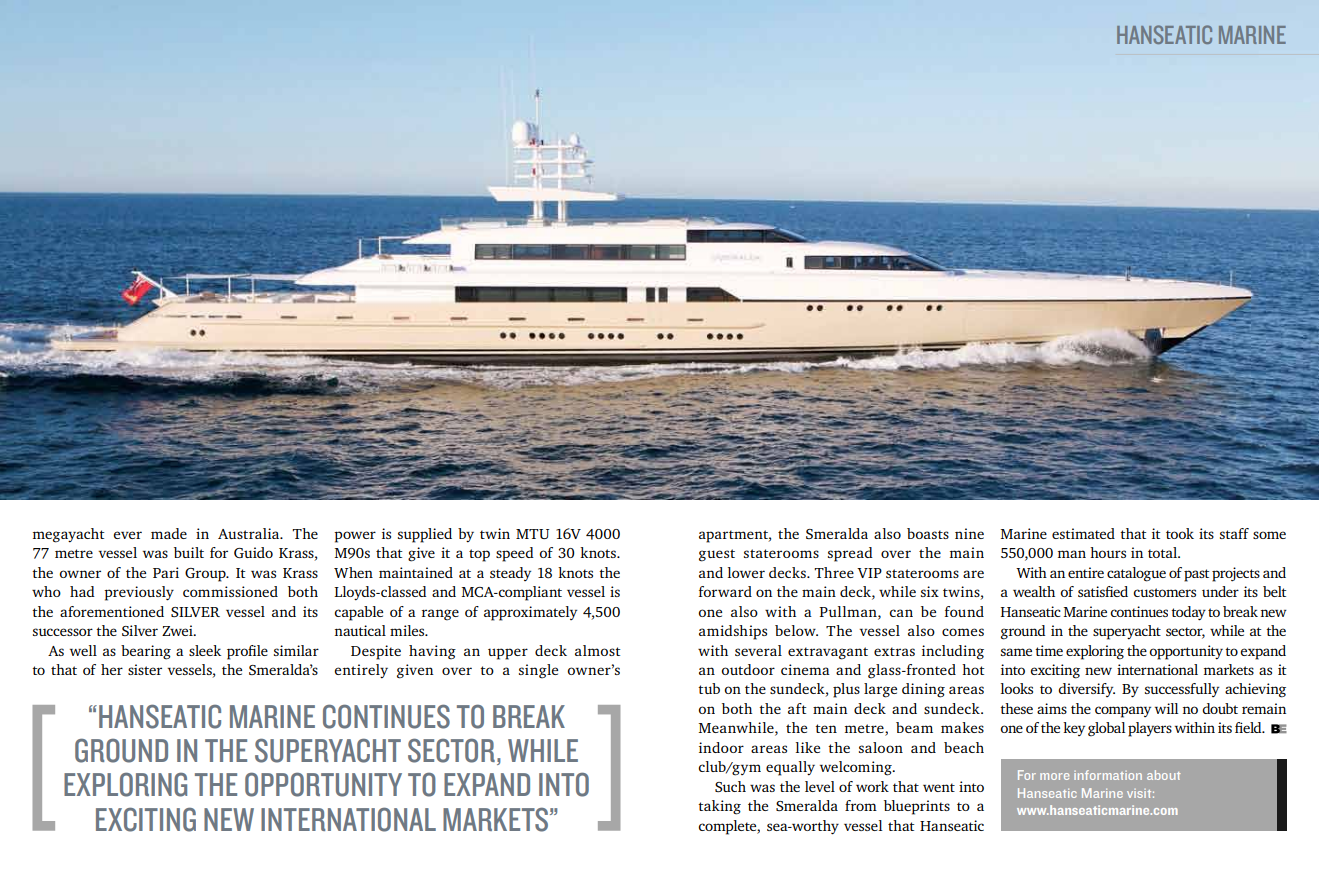 The width and height of the screenshot is (1319, 896). What do you see at coordinates (169, 533) in the screenshot?
I see `made` at bounding box center [169, 533].
